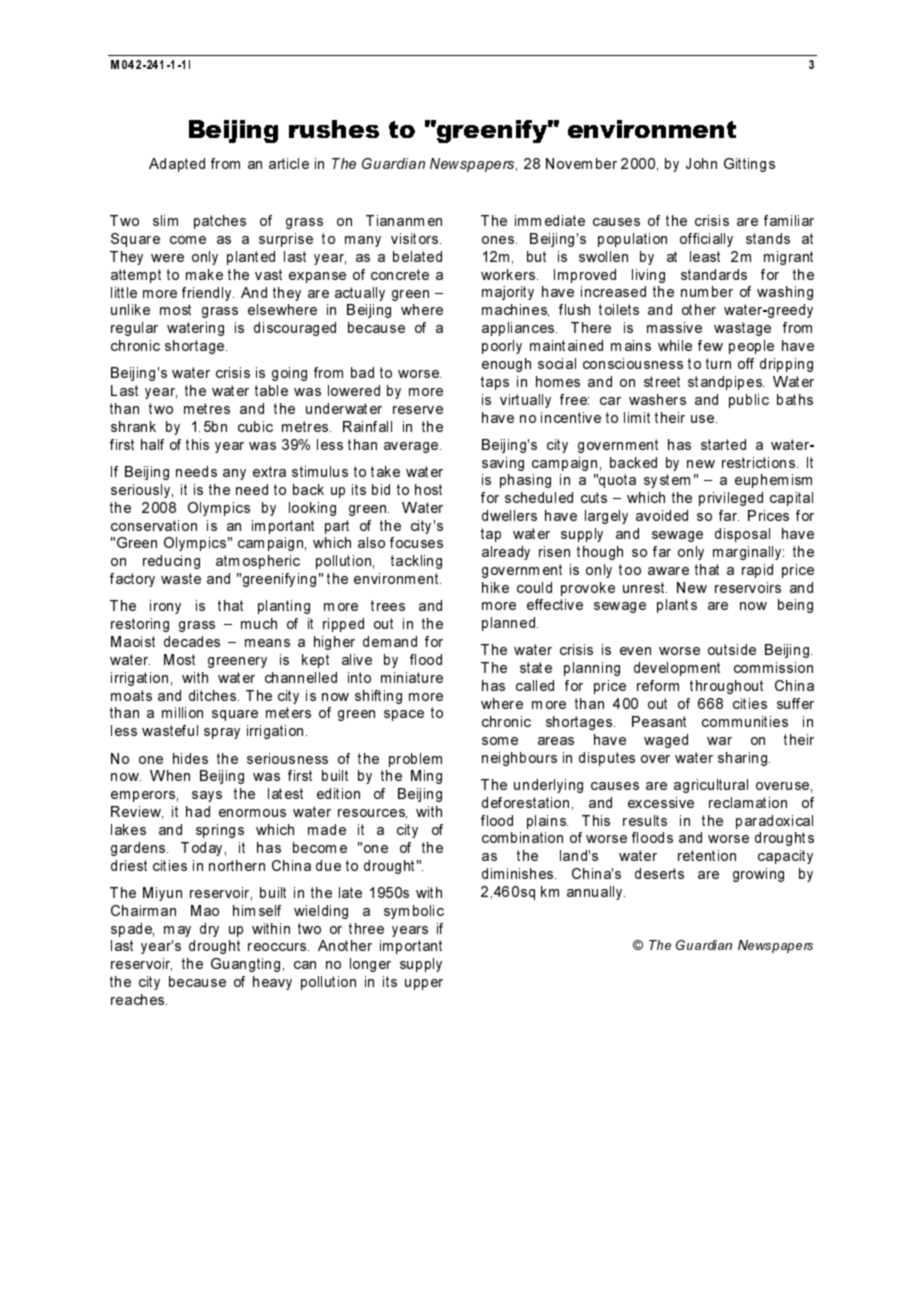  I want to click on John, so click(701, 163).
